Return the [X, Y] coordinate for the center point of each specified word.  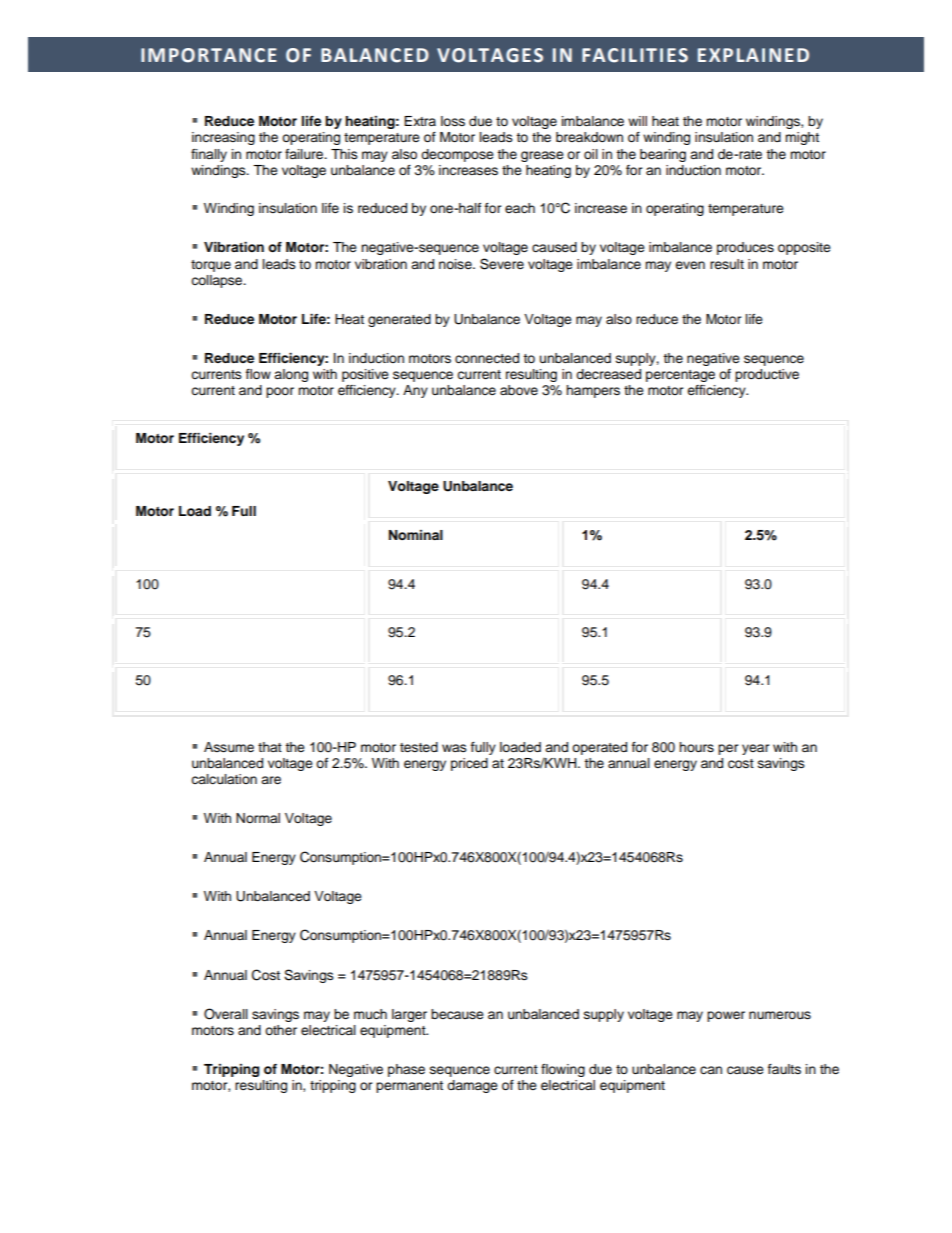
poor [280, 392]
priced [469, 764]
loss [453, 121]
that [270, 747]
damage [472, 1086]
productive [767, 375]
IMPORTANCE [209, 55]
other [281, 1030]
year [756, 749]
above [519, 390]
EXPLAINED [753, 55]
